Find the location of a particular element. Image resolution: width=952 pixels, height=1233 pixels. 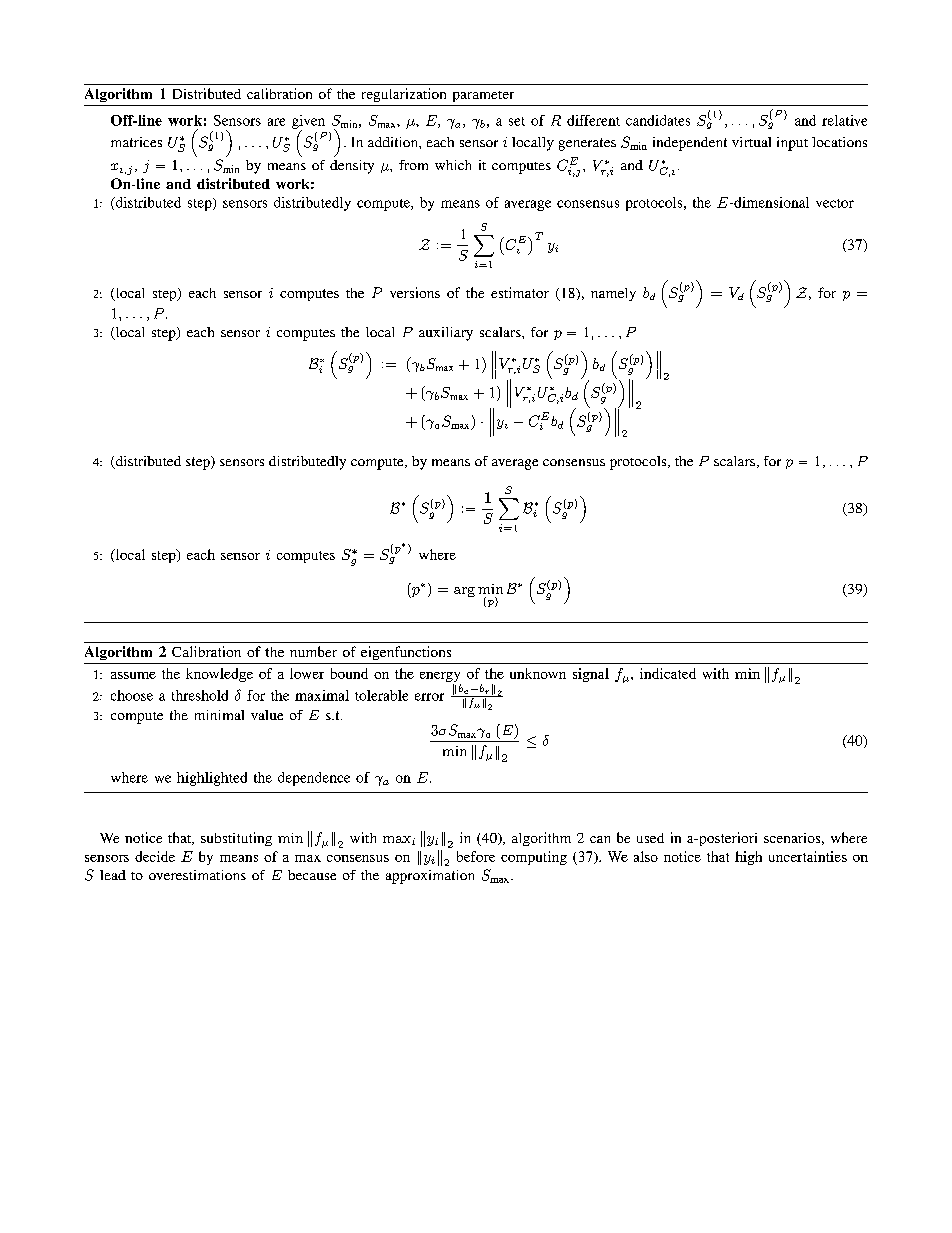

set is located at coordinates (517, 121).
